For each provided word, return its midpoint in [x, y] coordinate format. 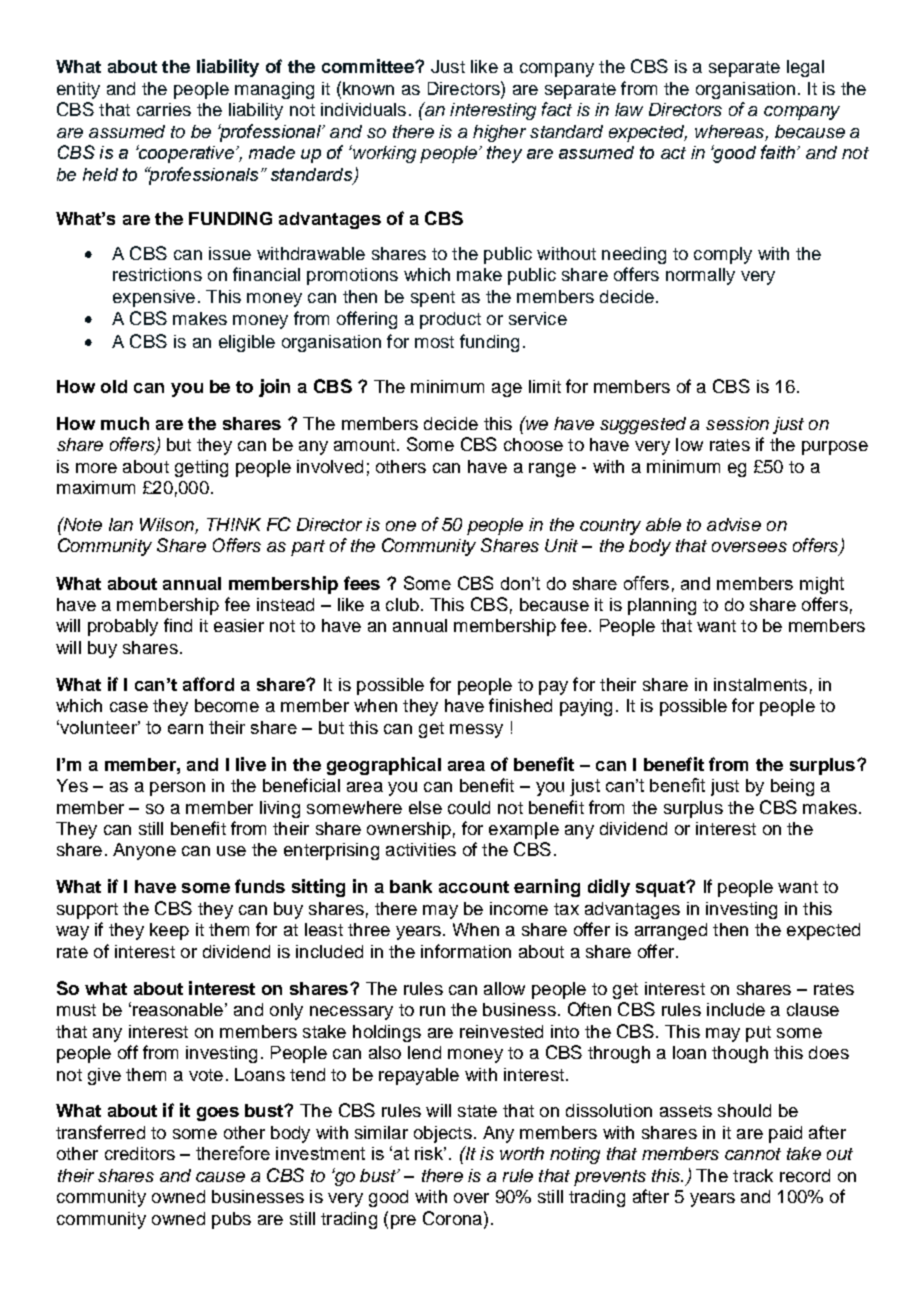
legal [805, 68]
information [466, 951]
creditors [140, 1153]
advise [734, 524]
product [450, 320]
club [402, 604]
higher [499, 133]
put [758, 1034]
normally [700, 276]
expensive [154, 298]
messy [476, 731]
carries [164, 109]
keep [169, 931]
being [792, 787]
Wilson [168, 526]
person [177, 789]
